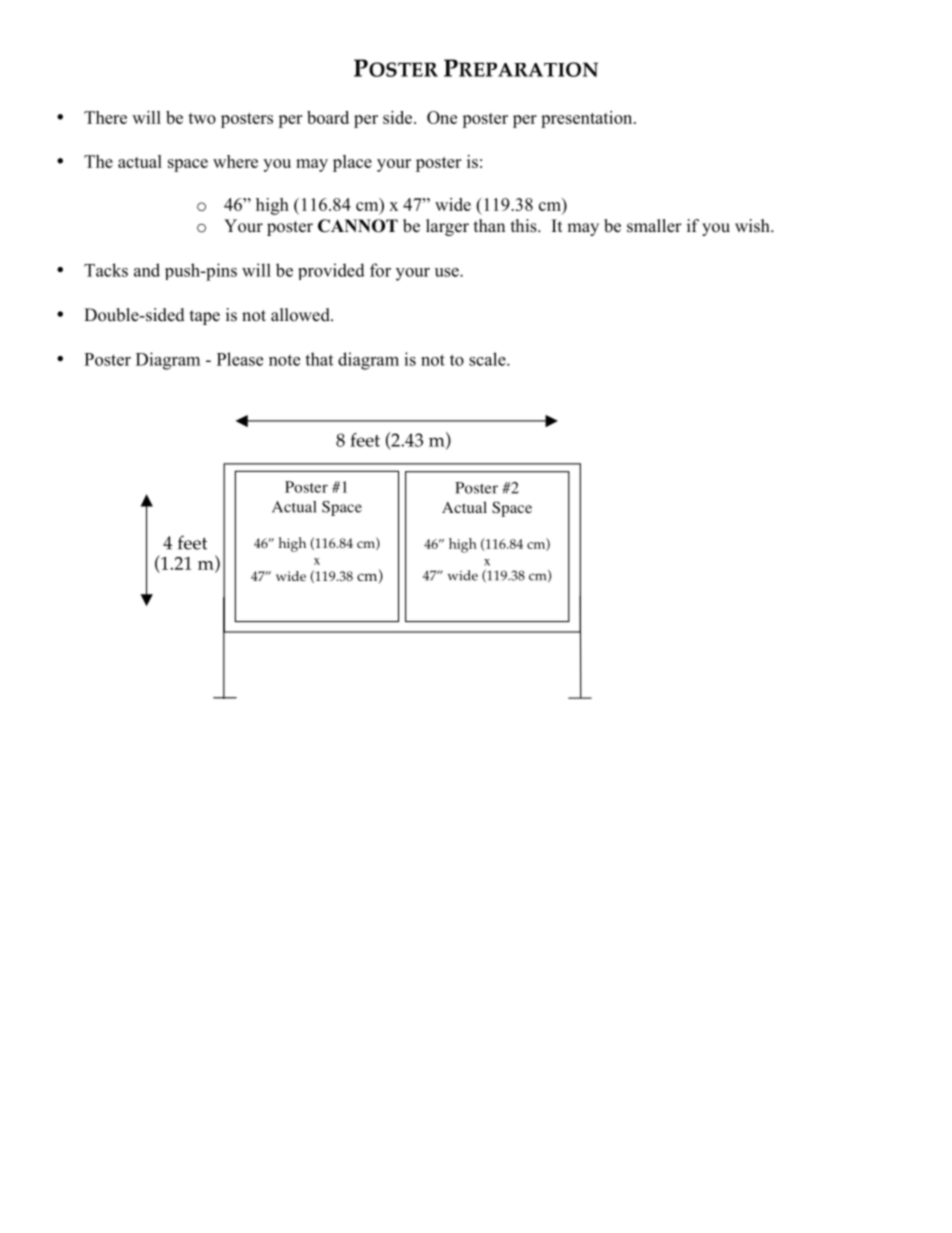  I want to click on scale, so click(488, 359).
